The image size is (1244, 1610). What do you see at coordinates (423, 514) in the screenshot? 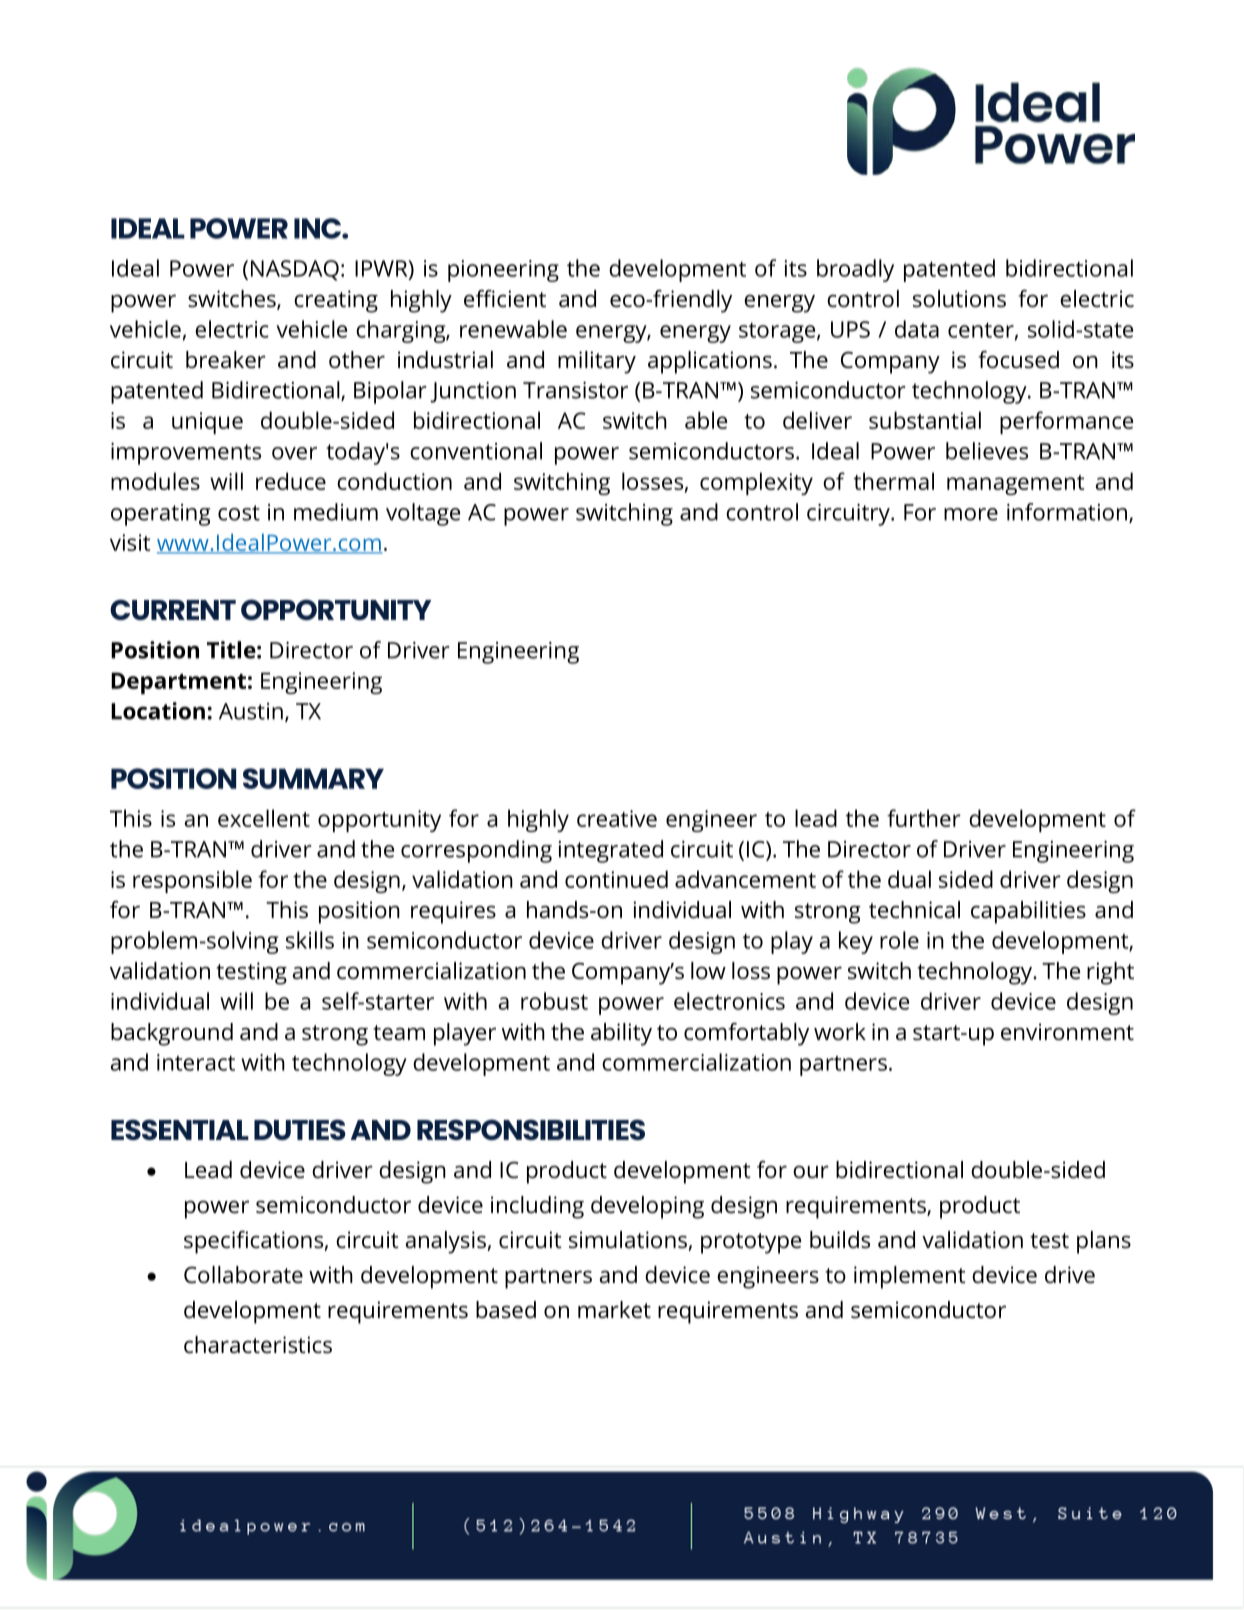
I see `voltage` at bounding box center [423, 514].
